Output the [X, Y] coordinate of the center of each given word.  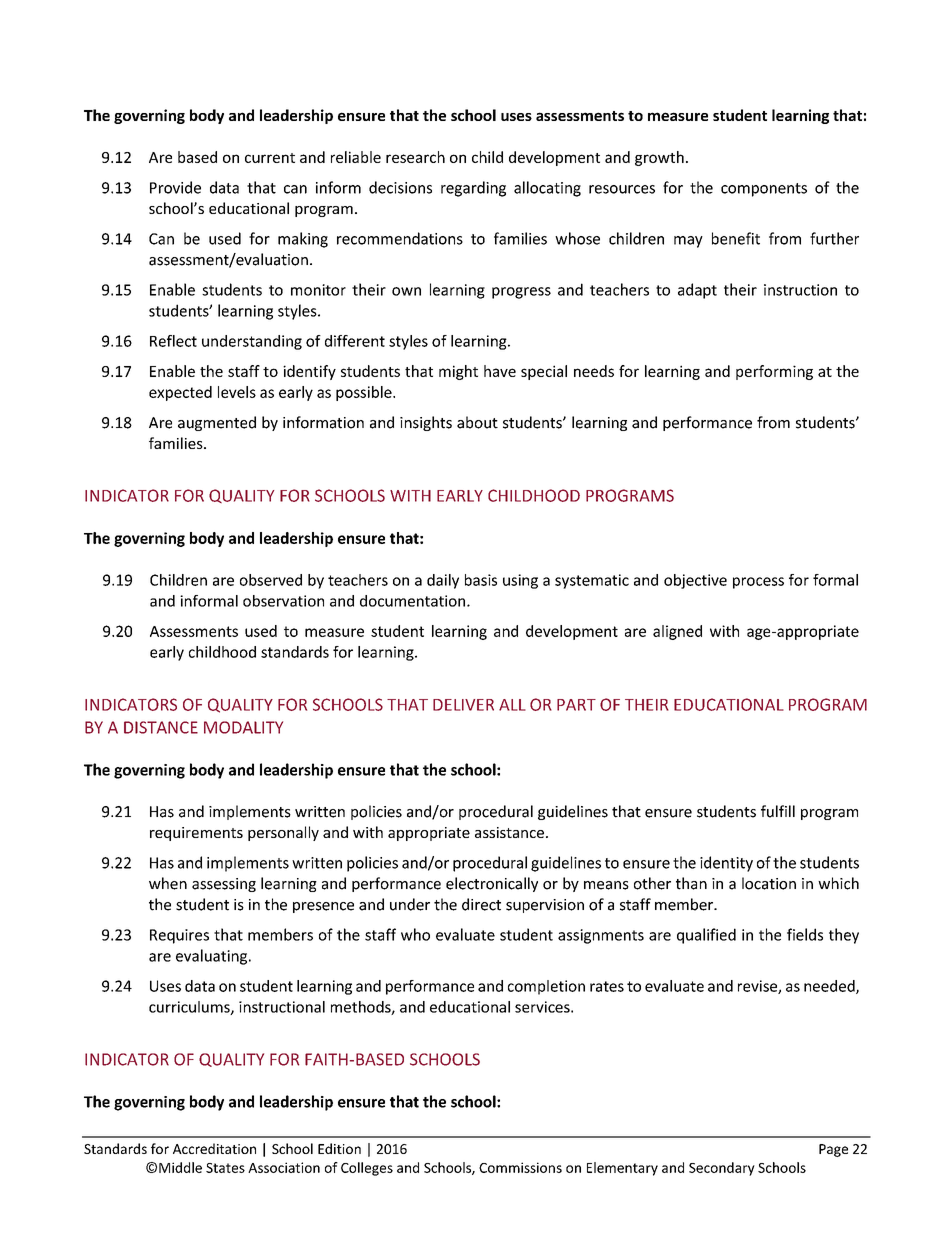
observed [271, 580]
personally [283, 833]
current [270, 158]
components [764, 190]
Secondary [722, 1169]
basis [481, 580]
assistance [509, 832]
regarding [473, 189]
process [758, 583]
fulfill [778, 811]
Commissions [520, 1167]
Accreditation [214, 1148]
